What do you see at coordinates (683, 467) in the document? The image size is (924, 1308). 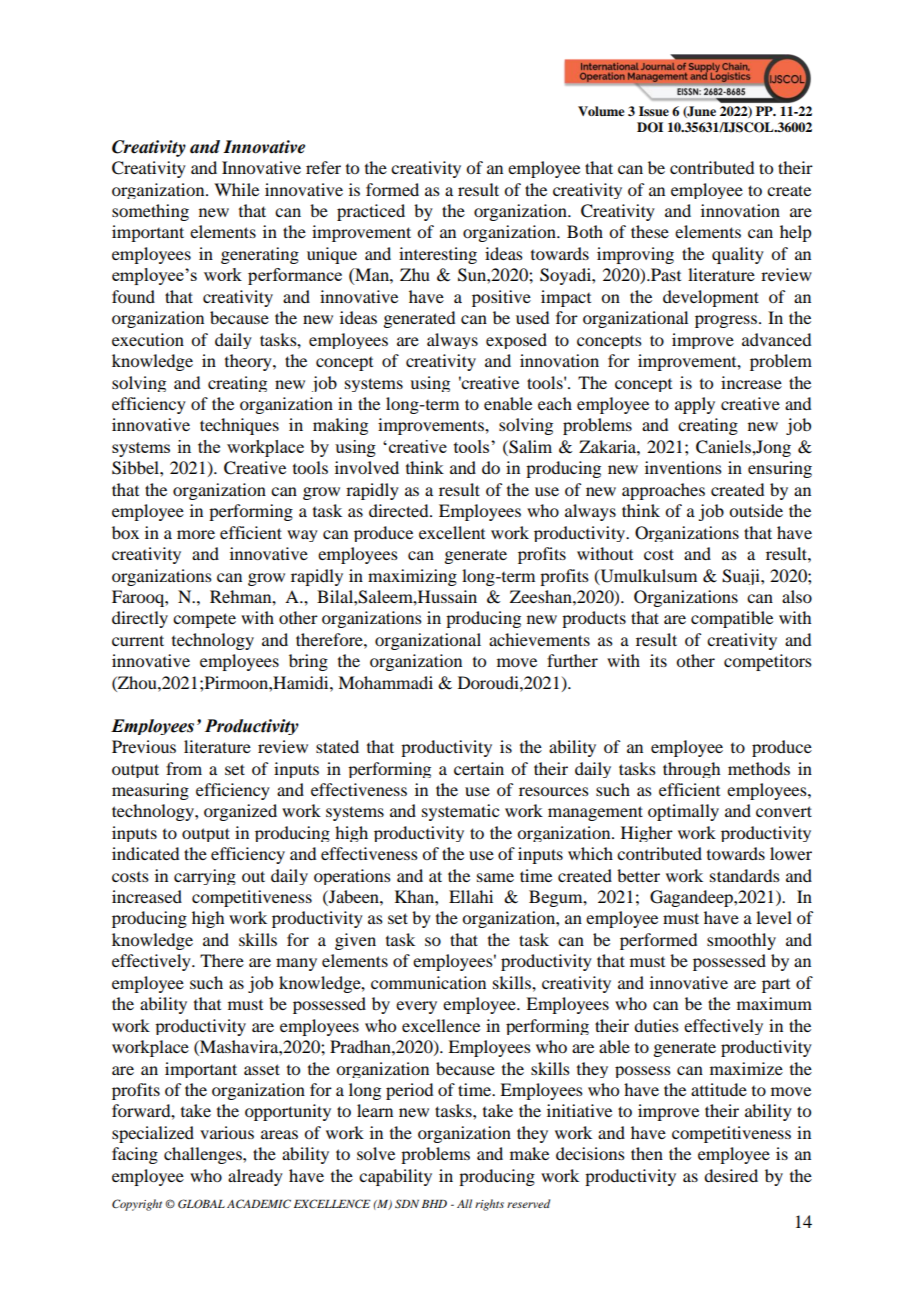 I see `inventions` at bounding box center [683, 467].
